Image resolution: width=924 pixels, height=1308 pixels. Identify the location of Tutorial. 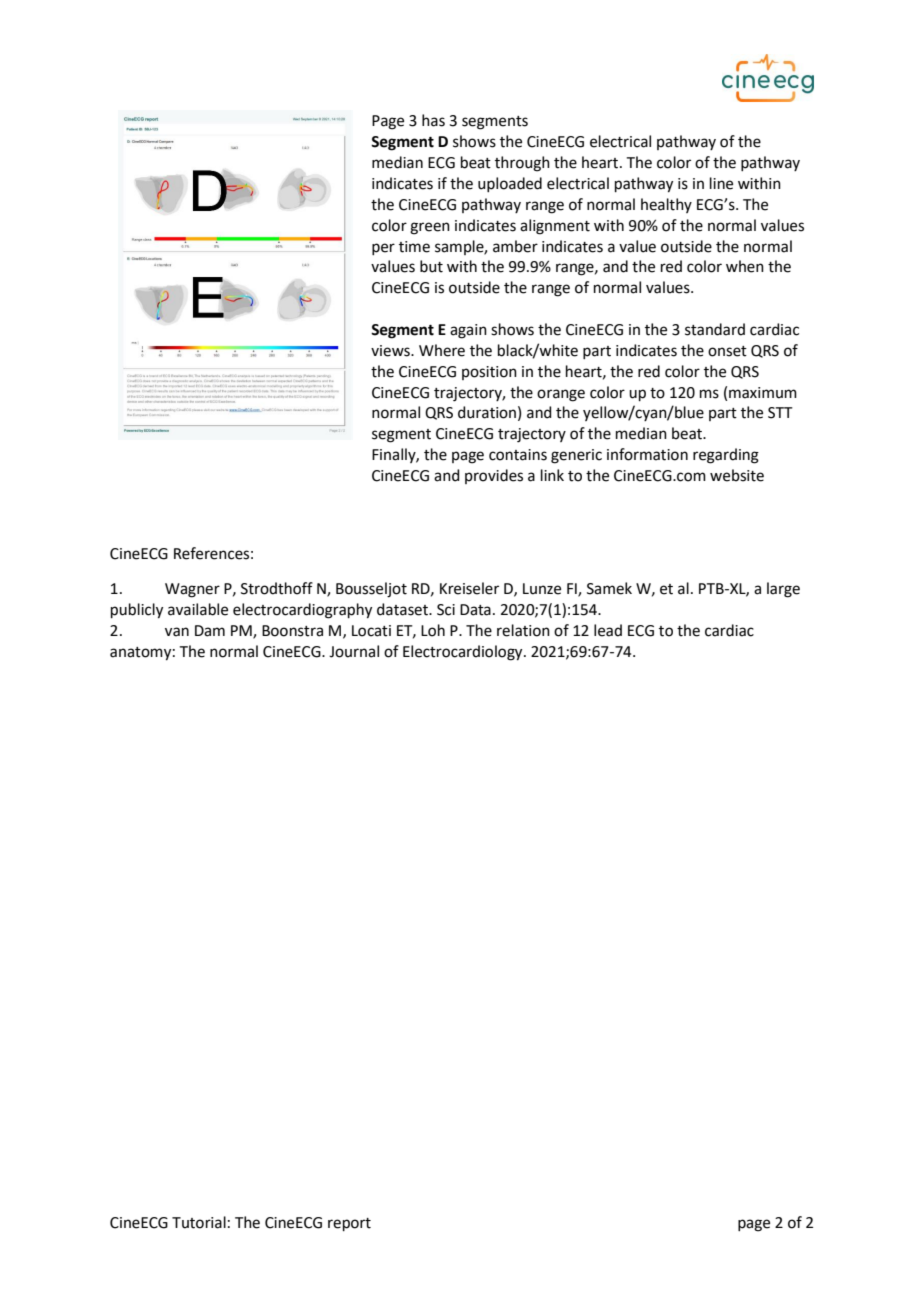
(199, 1222).
